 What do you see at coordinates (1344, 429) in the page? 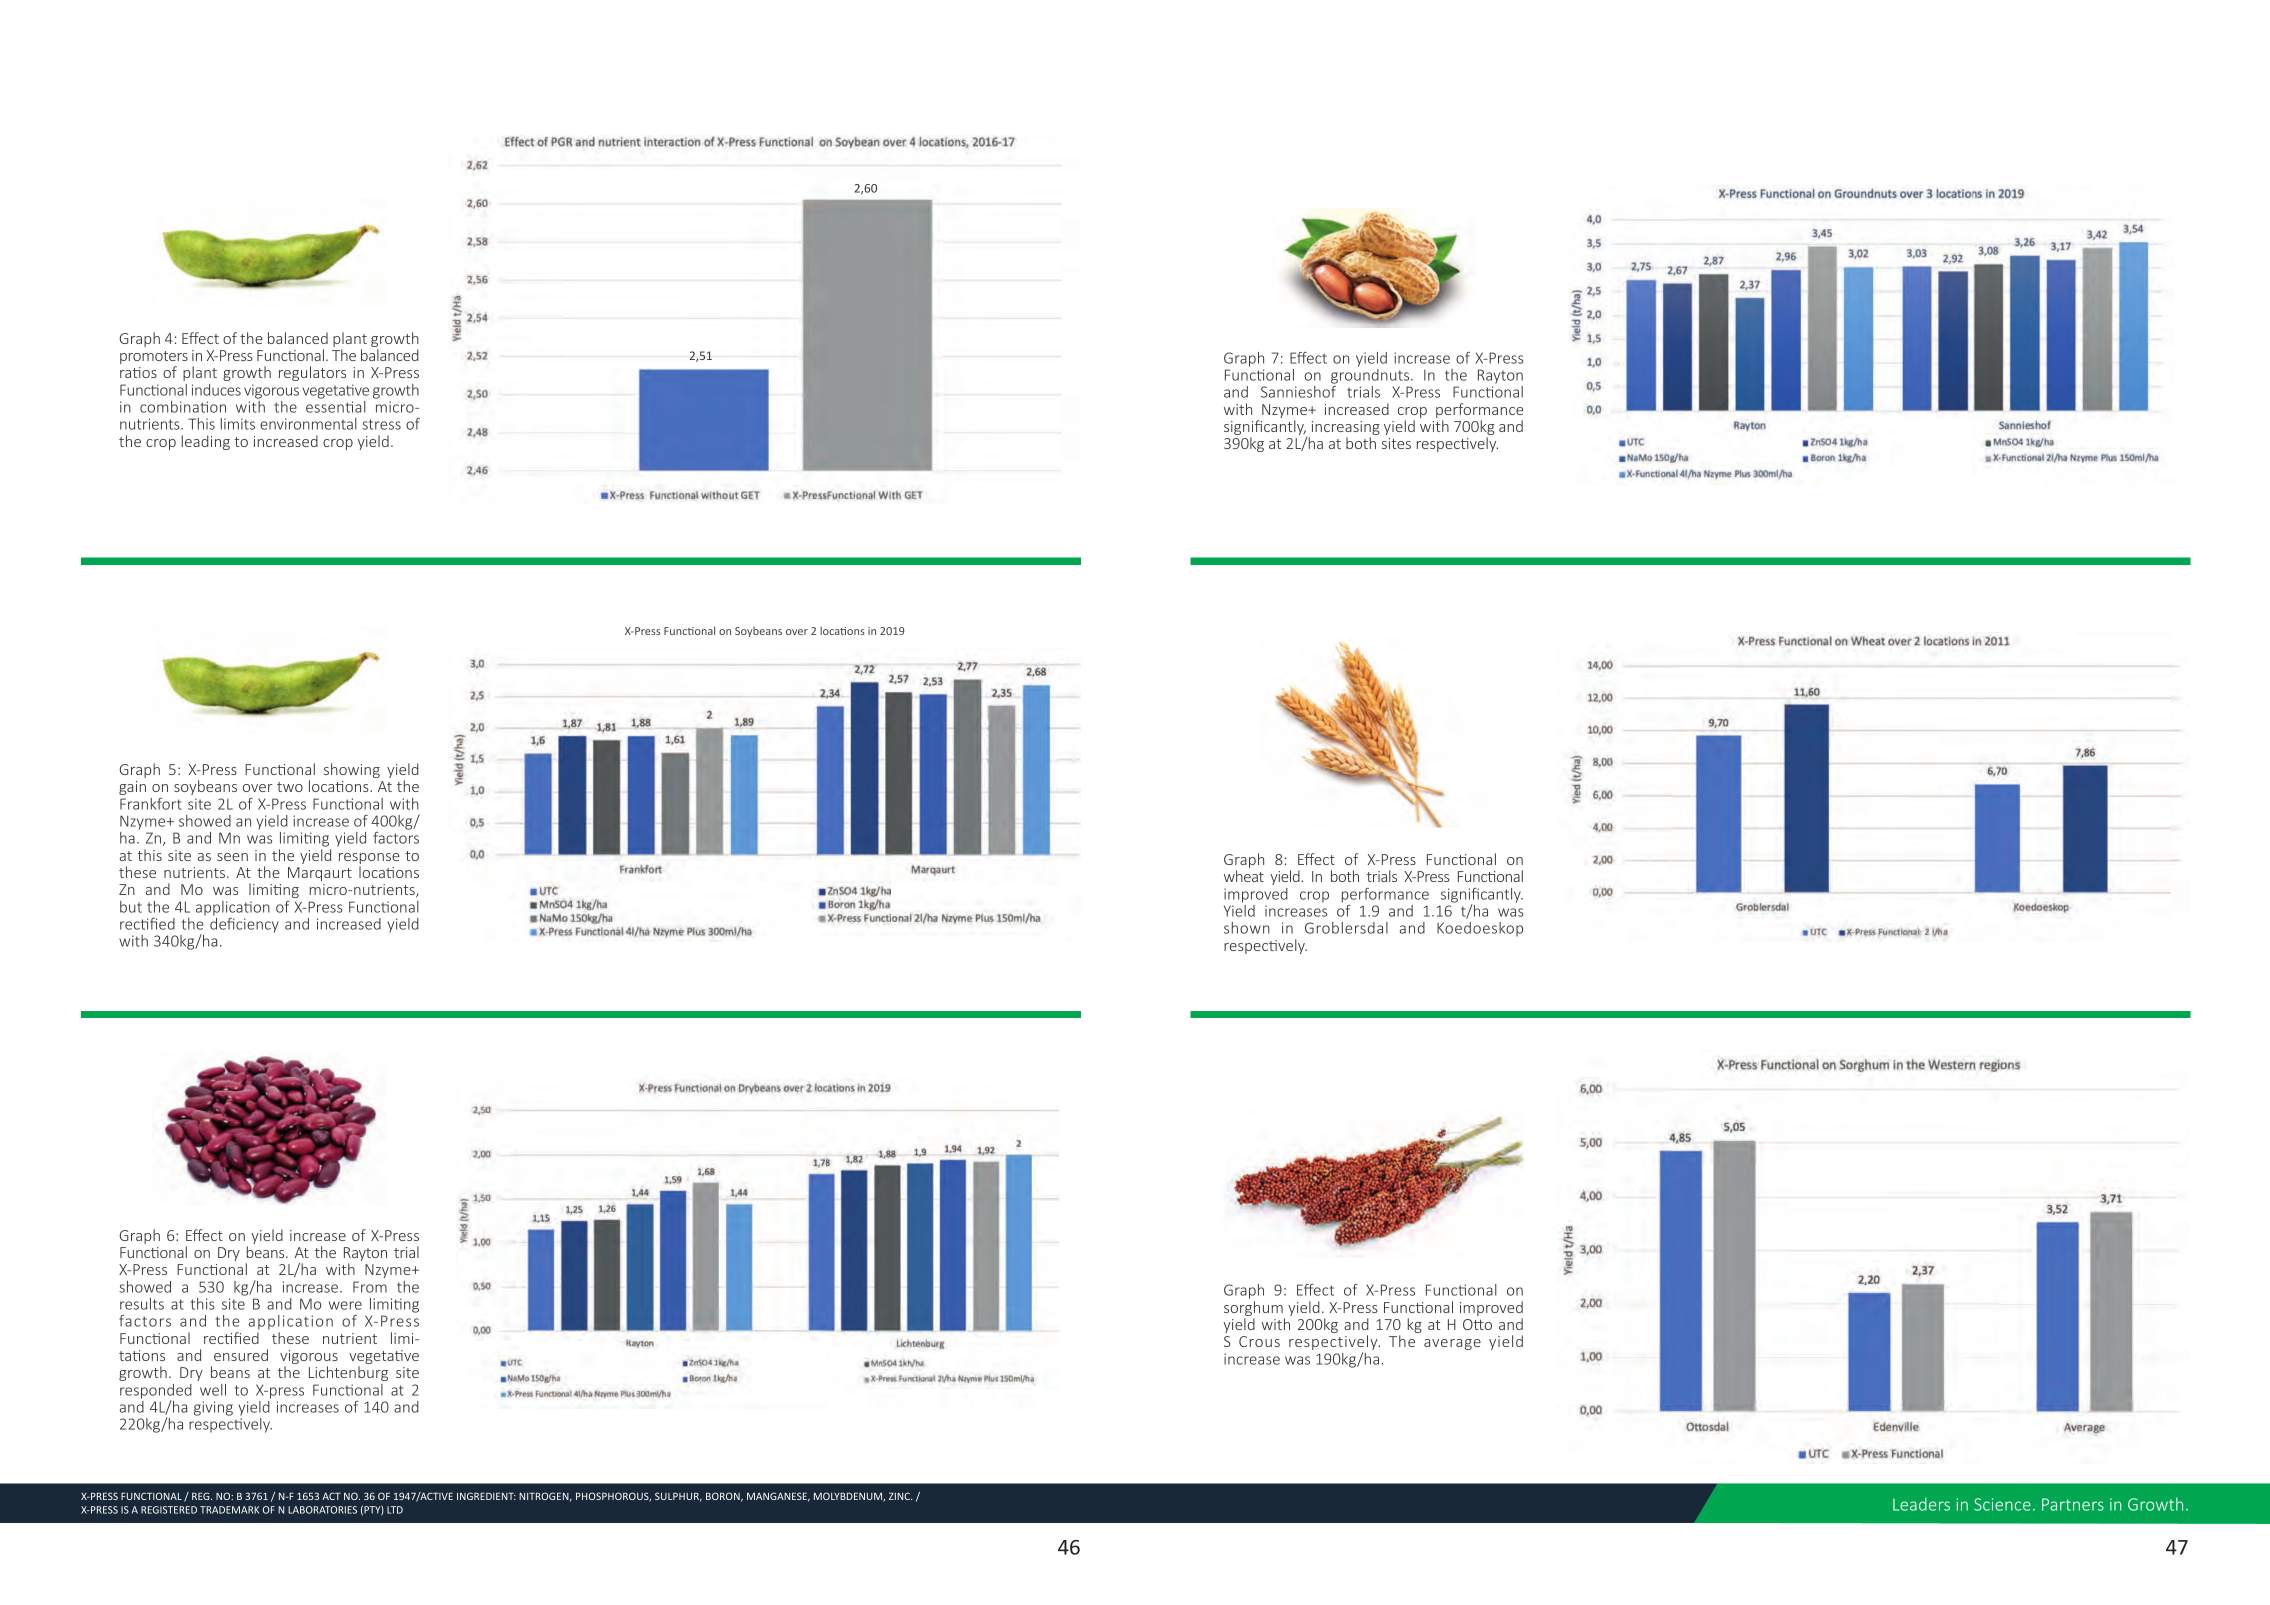
I see `increasing` at bounding box center [1344, 429].
